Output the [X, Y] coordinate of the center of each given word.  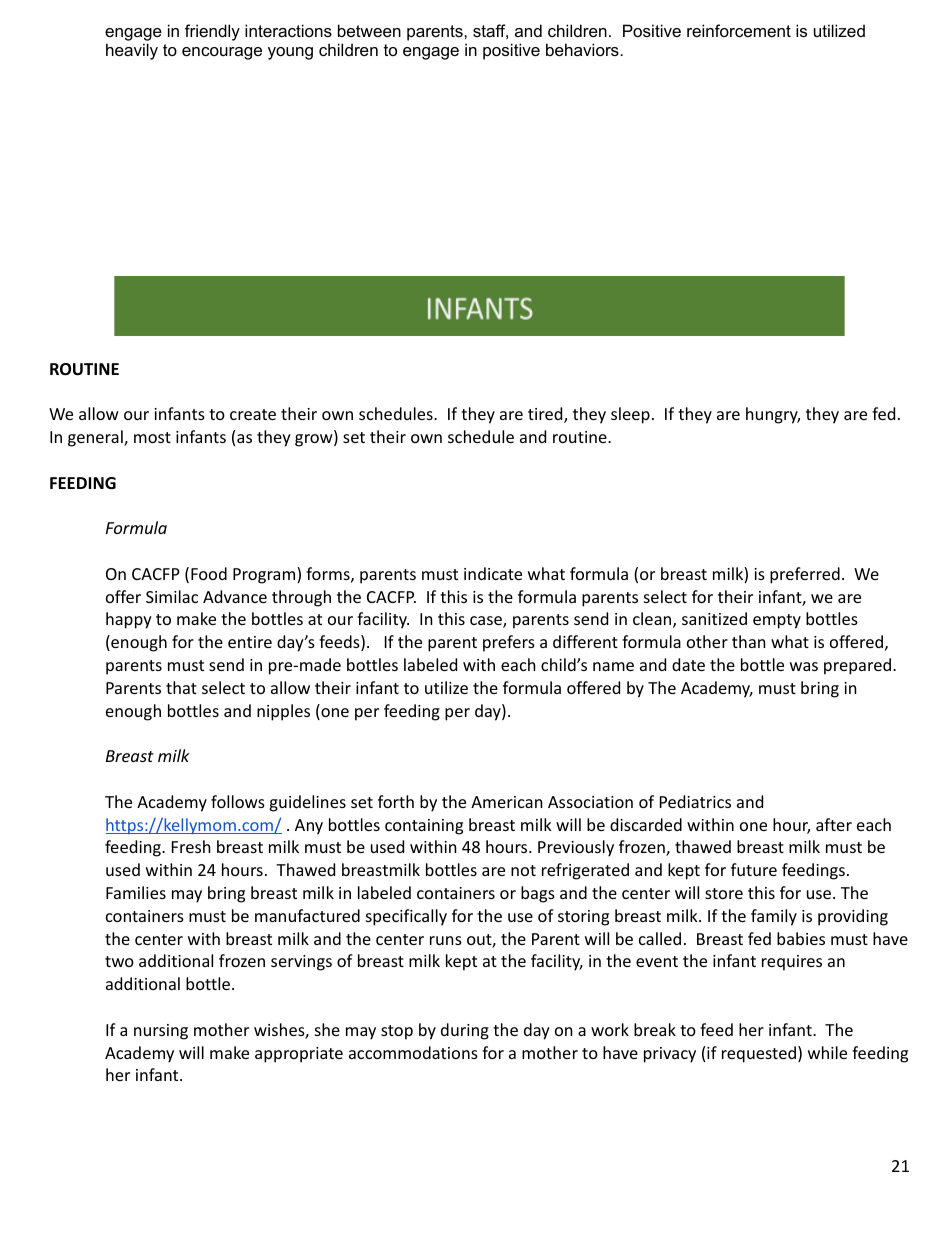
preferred [805, 575]
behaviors [582, 49]
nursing [161, 1032]
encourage [222, 53]
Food [209, 573]
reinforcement [739, 30]
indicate [493, 573]
